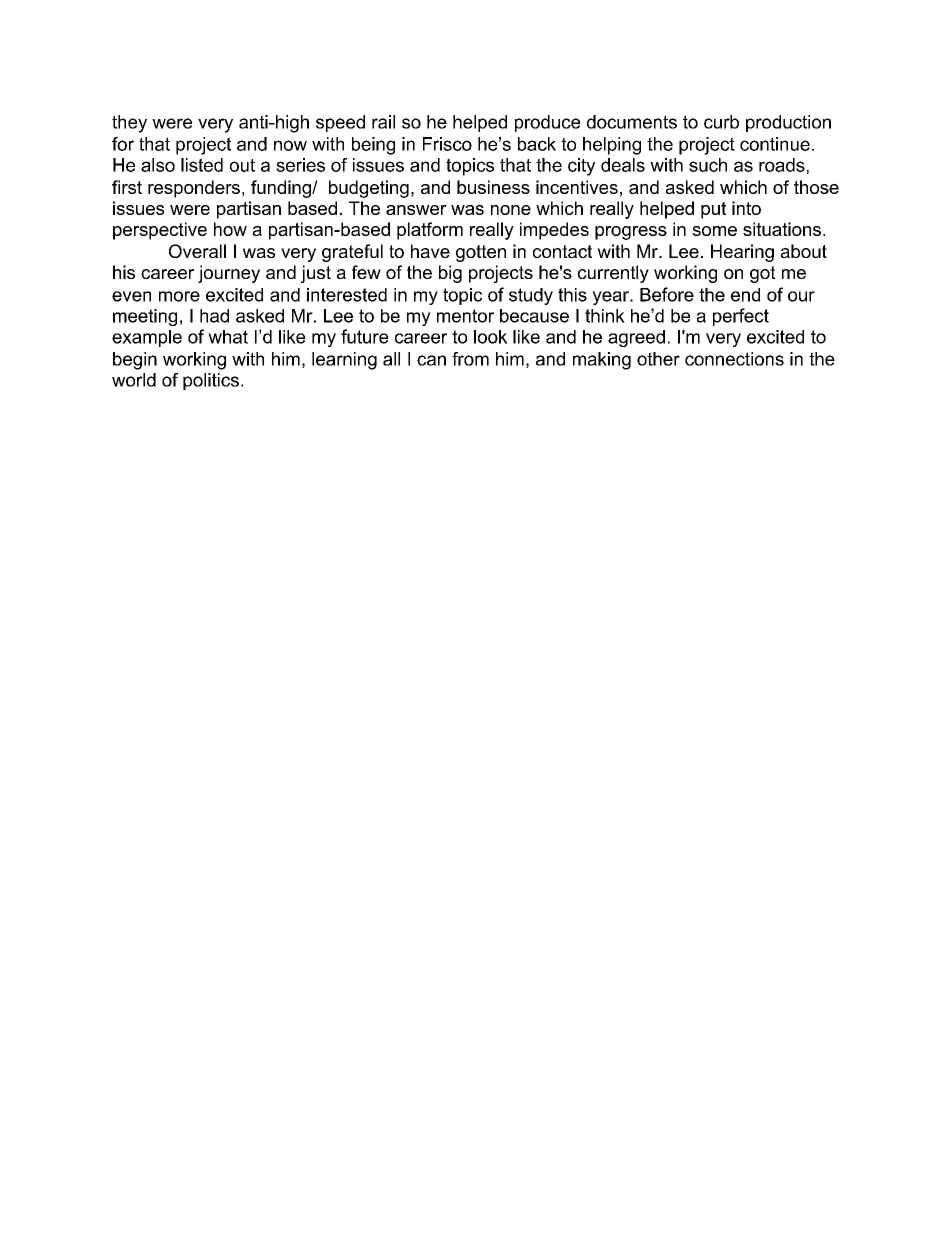  What do you see at coordinates (721, 122) in the document?
I see `curb` at bounding box center [721, 122].
